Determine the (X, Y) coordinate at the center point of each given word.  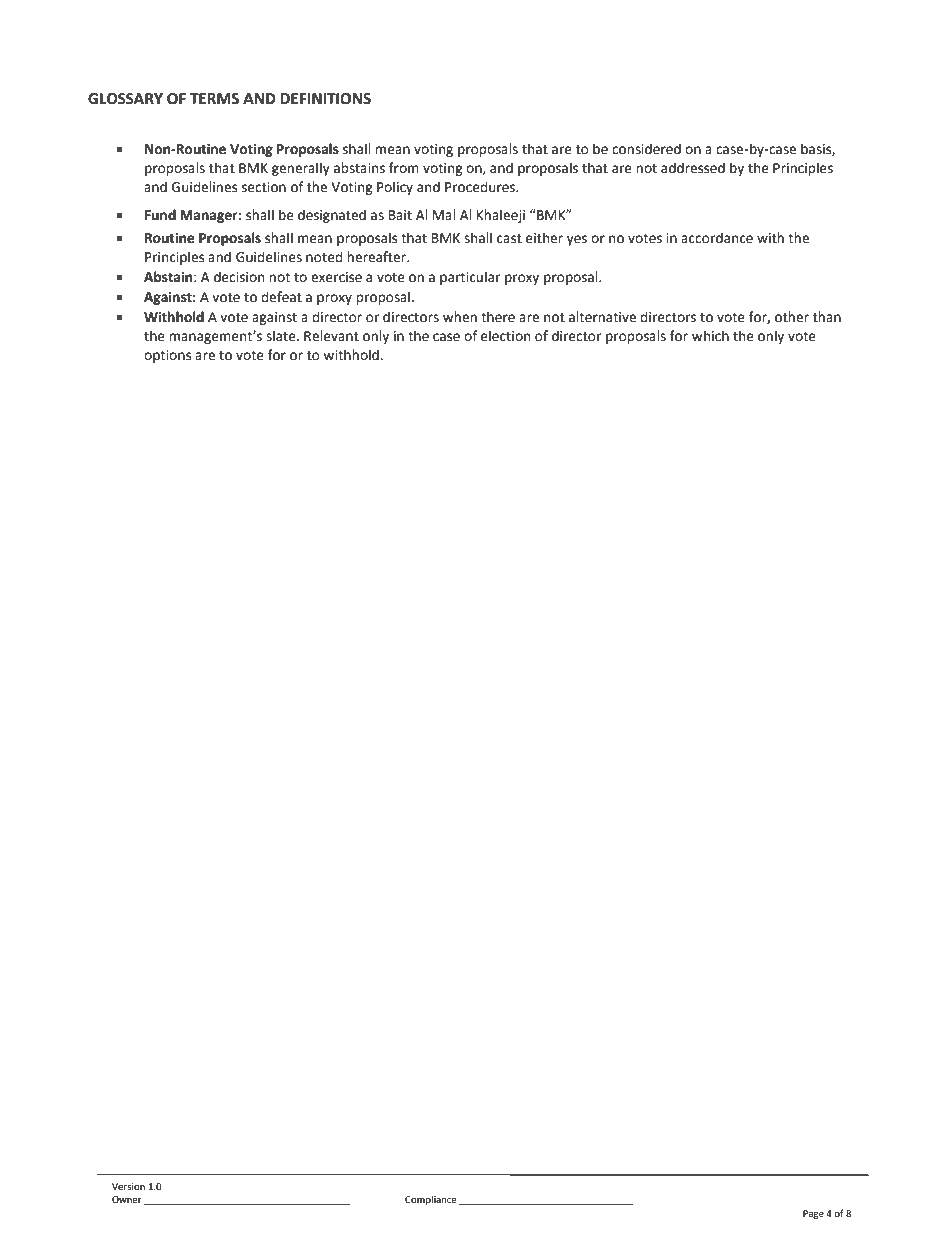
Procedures (481, 187)
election (505, 336)
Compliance (431, 1200)
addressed (693, 168)
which (710, 336)
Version (128, 1186)
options (167, 356)
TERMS (214, 99)
